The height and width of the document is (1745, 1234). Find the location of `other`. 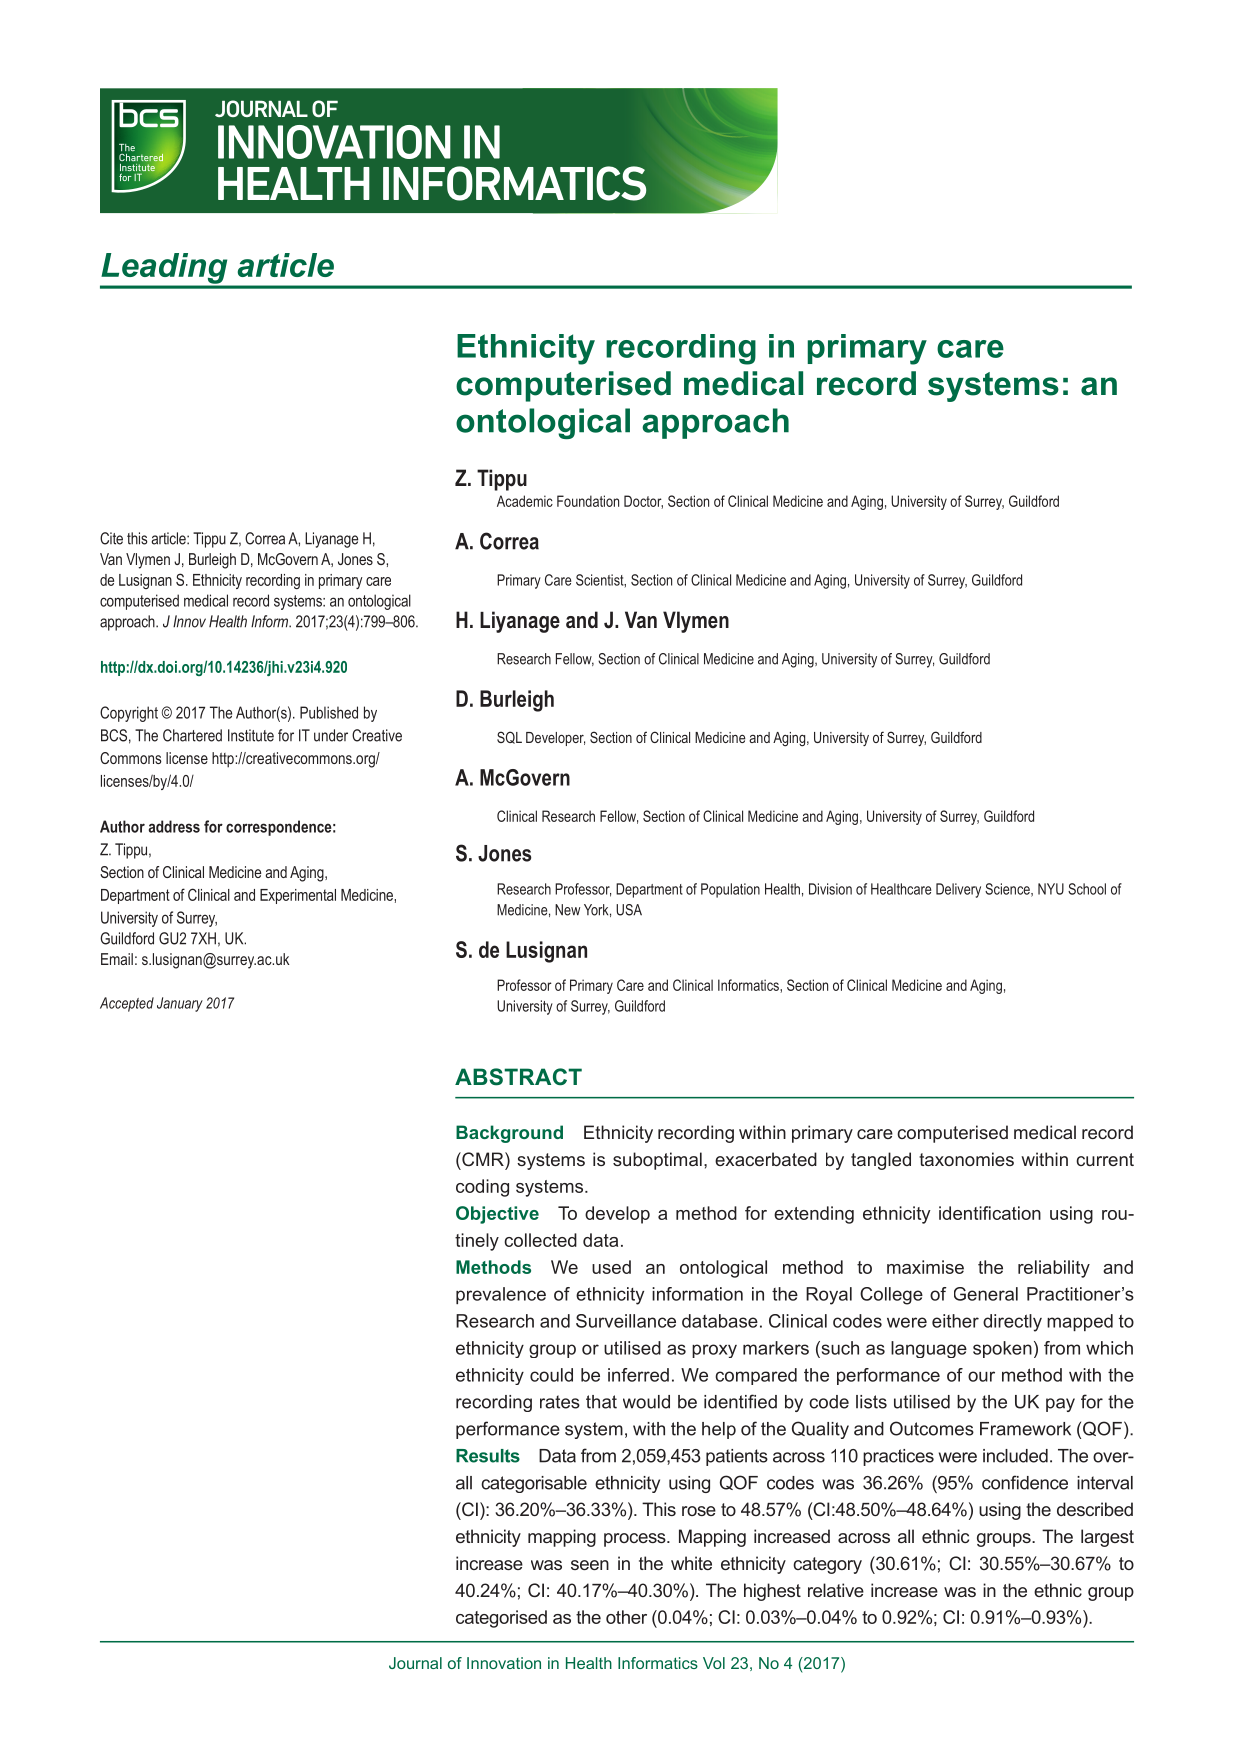

other is located at coordinates (626, 1617).
